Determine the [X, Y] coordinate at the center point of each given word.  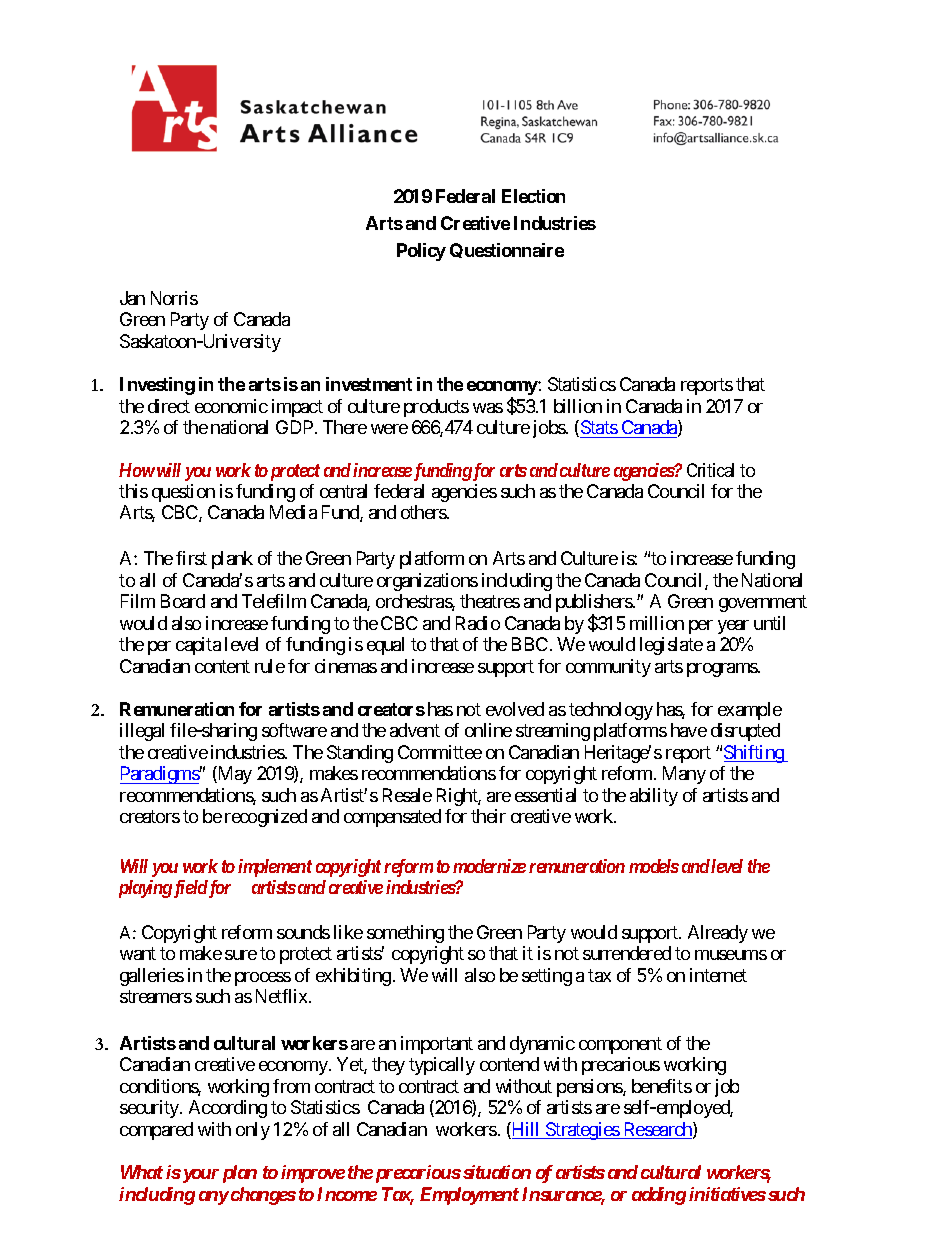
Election [533, 196]
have [689, 730]
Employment [469, 1196]
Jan [132, 298]
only [253, 1131]
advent [415, 730]
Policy [421, 252]
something [405, 934]
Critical [710, 470]
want [138, 954]
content [222, 666]
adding [659, 1196]
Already [718, 934]
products [436, 408]
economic [231, 406]
